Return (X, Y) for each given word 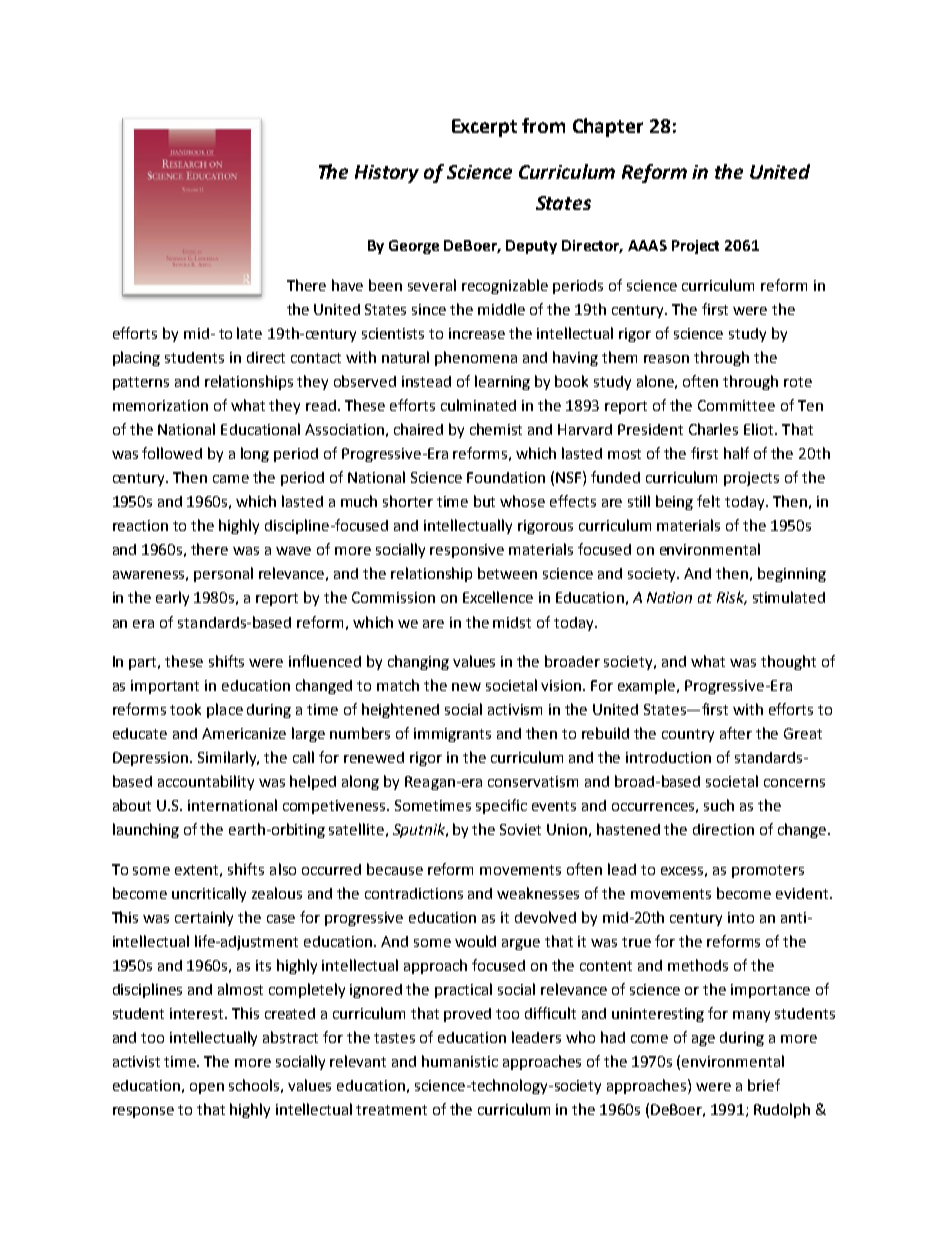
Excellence (498, 597)
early (172, 598)
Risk (732, 598)
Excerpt (484, 128)
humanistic (460, 1061)
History (387, 174)
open (207, 1088)
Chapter (608, 127)
